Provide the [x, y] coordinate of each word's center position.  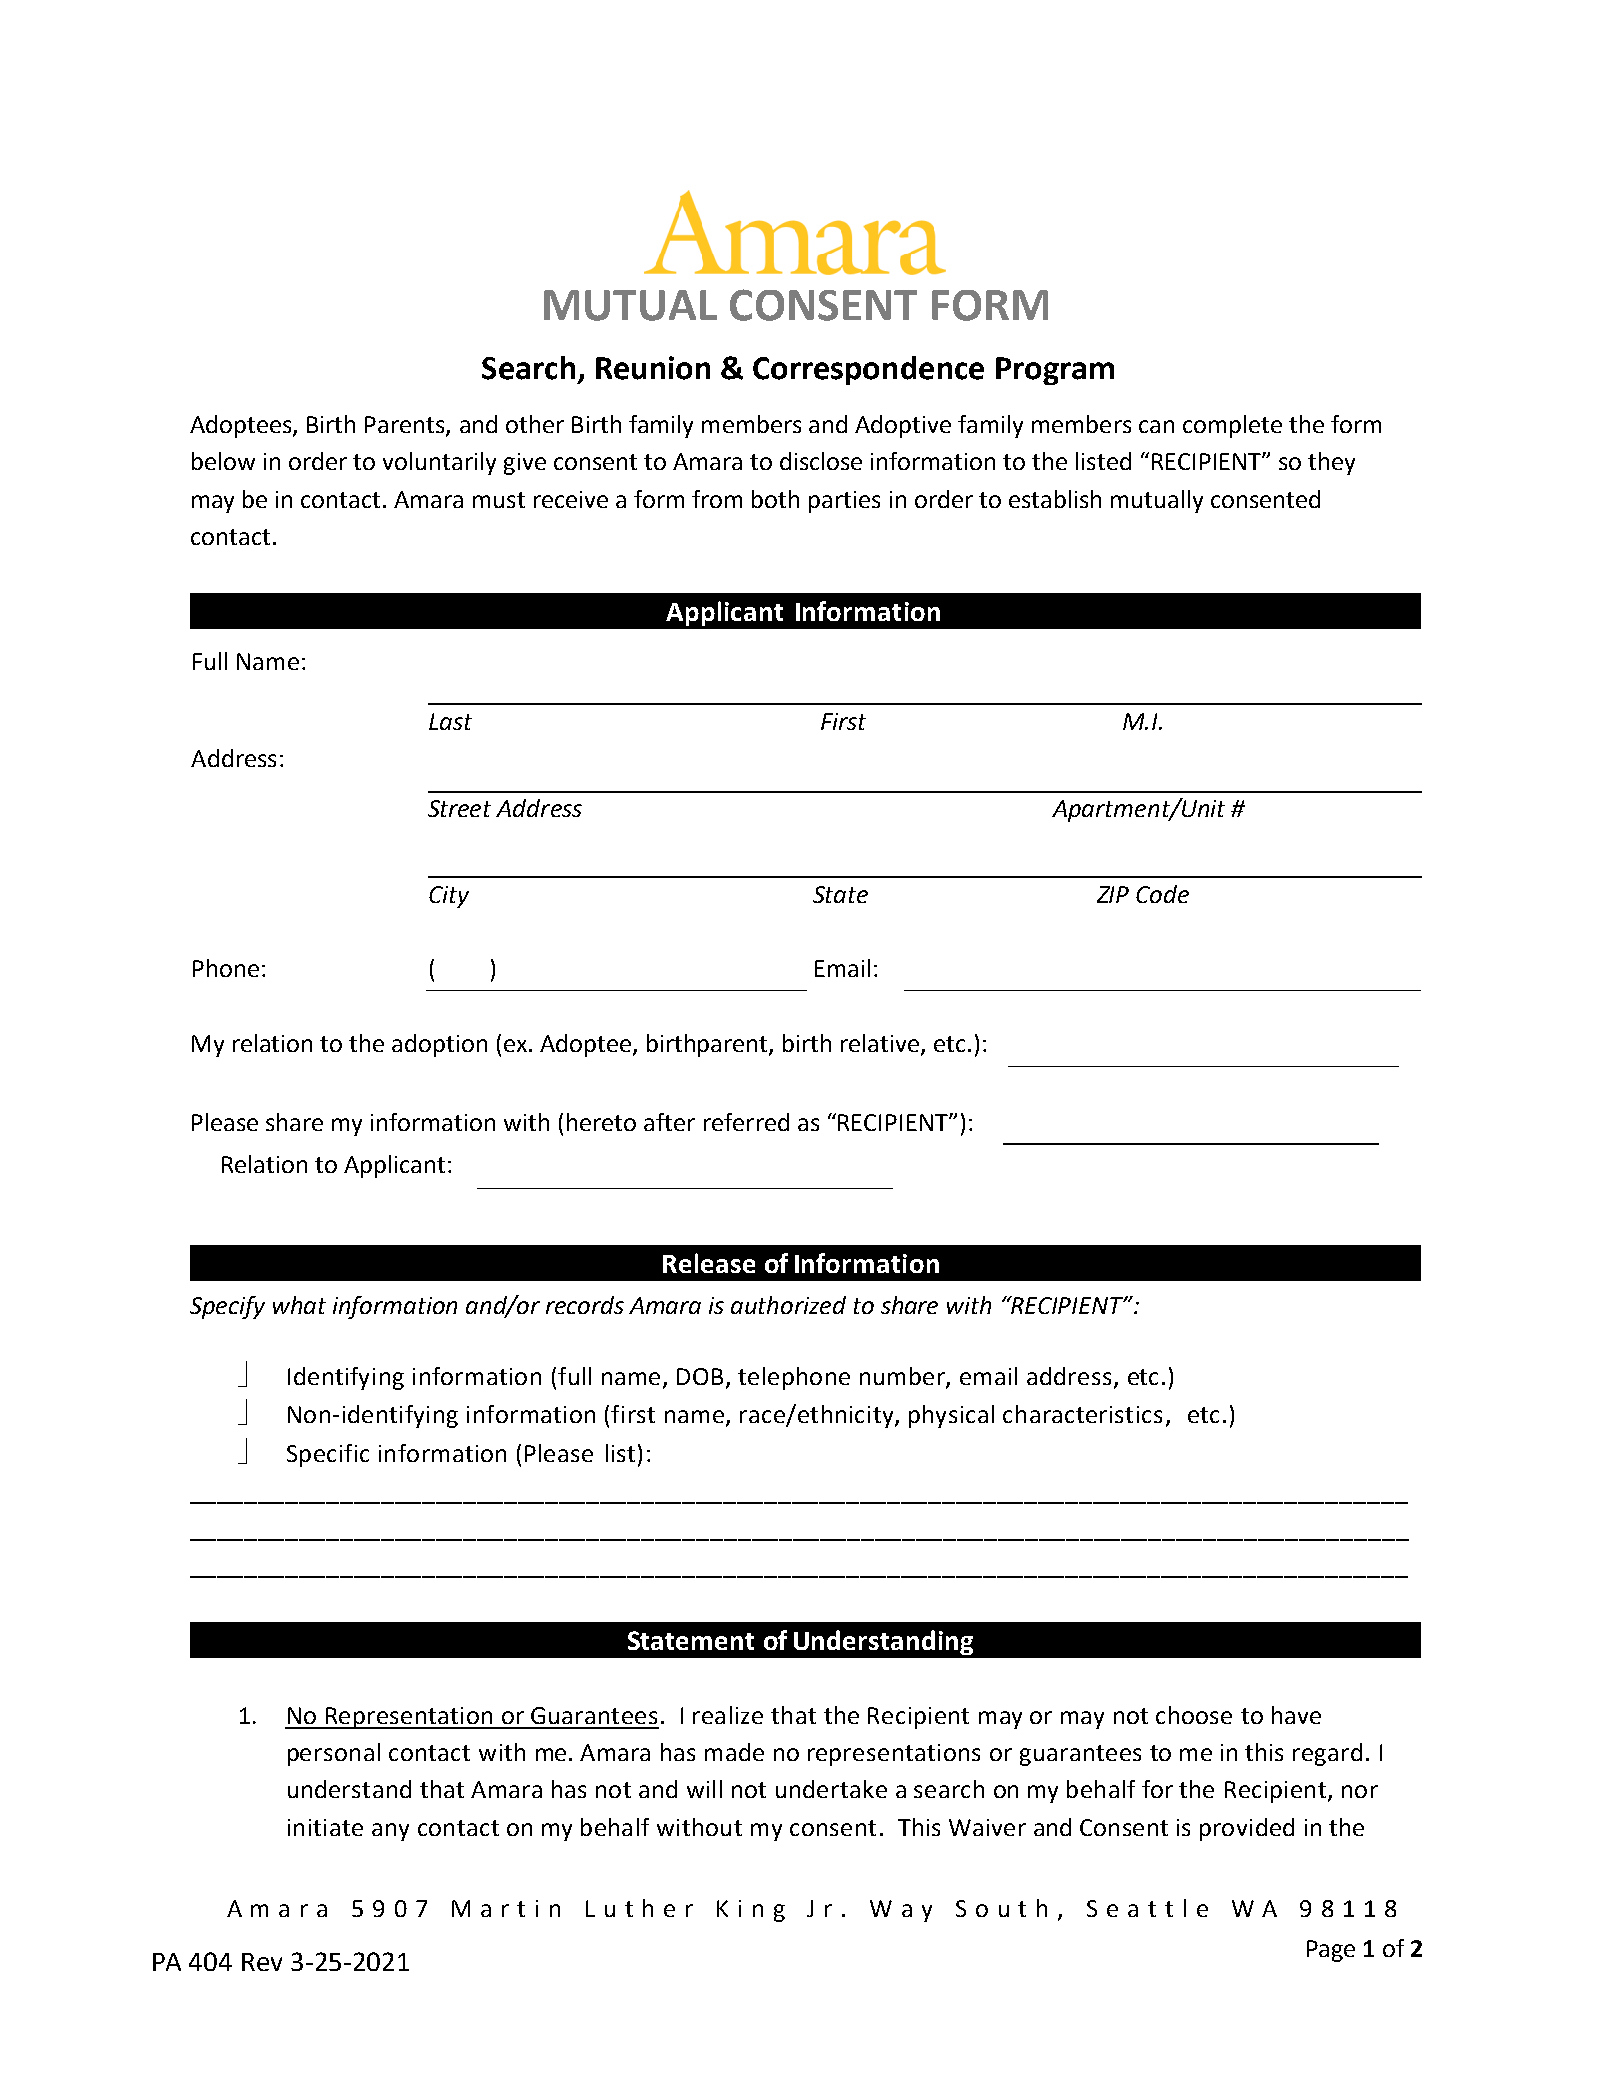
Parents [406, 426]
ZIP [1113, 894]
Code [1162, 894]
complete [1232, 426]
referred [746, 1122]
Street [459, 808]
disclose [821, 461]
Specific [328, 1455]
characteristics [1082, 1414]
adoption [439, 1045]
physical [951, 1416]
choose [1194, 1715]
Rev [262, 1962]
